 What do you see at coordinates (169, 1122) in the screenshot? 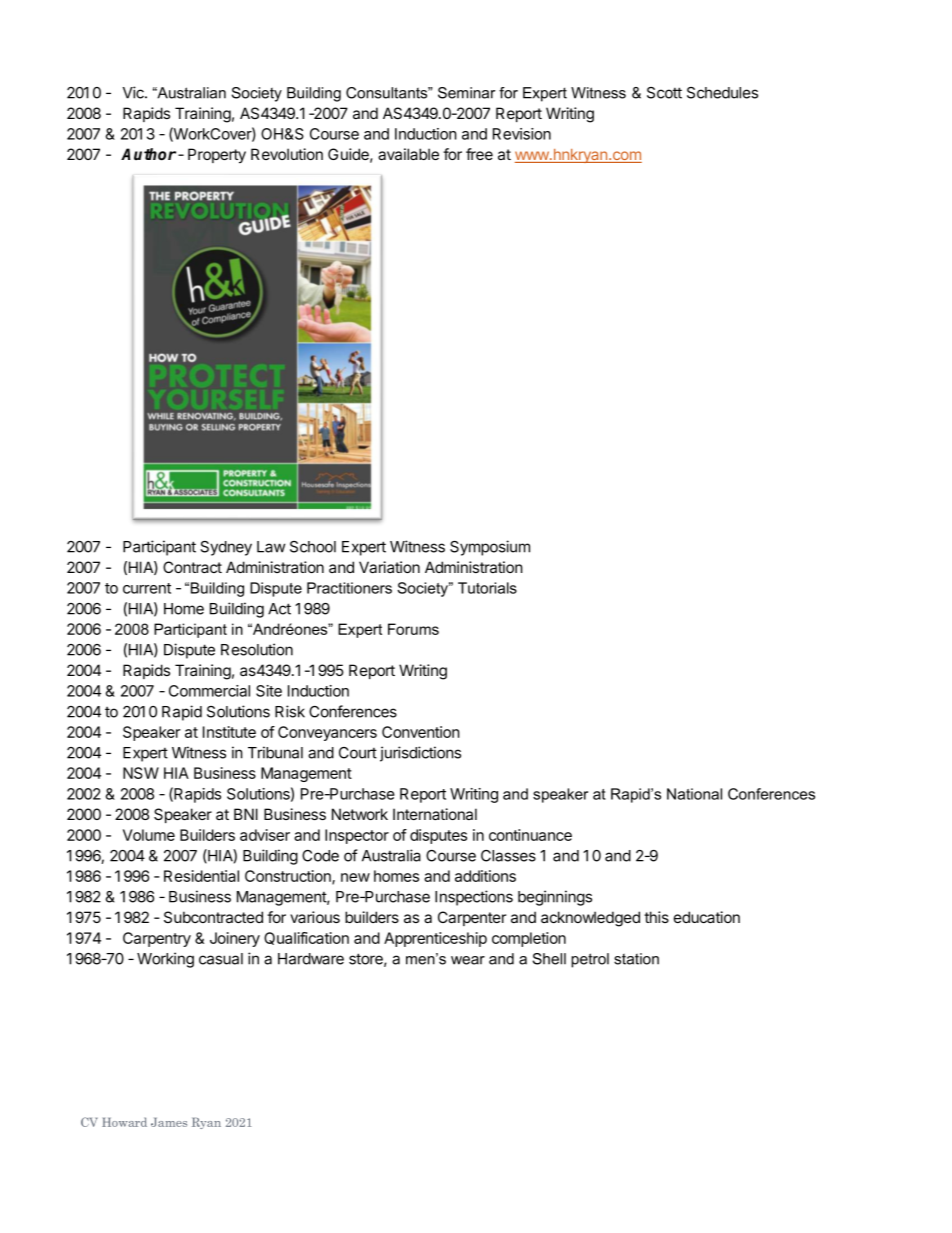
I see `James` at bounding box center [169, 1122].
